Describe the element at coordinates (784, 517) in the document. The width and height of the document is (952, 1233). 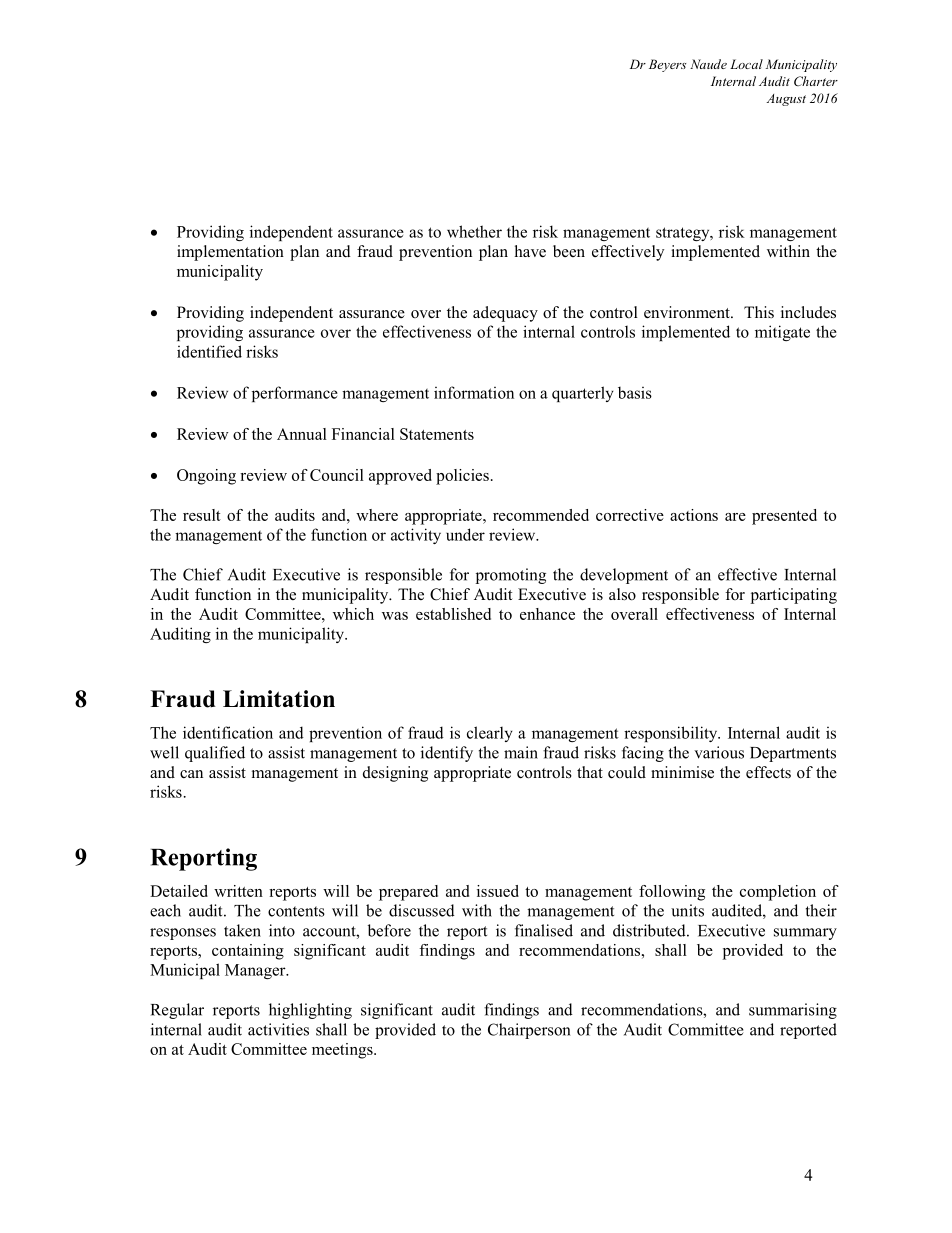
I see `presented` at that location.
